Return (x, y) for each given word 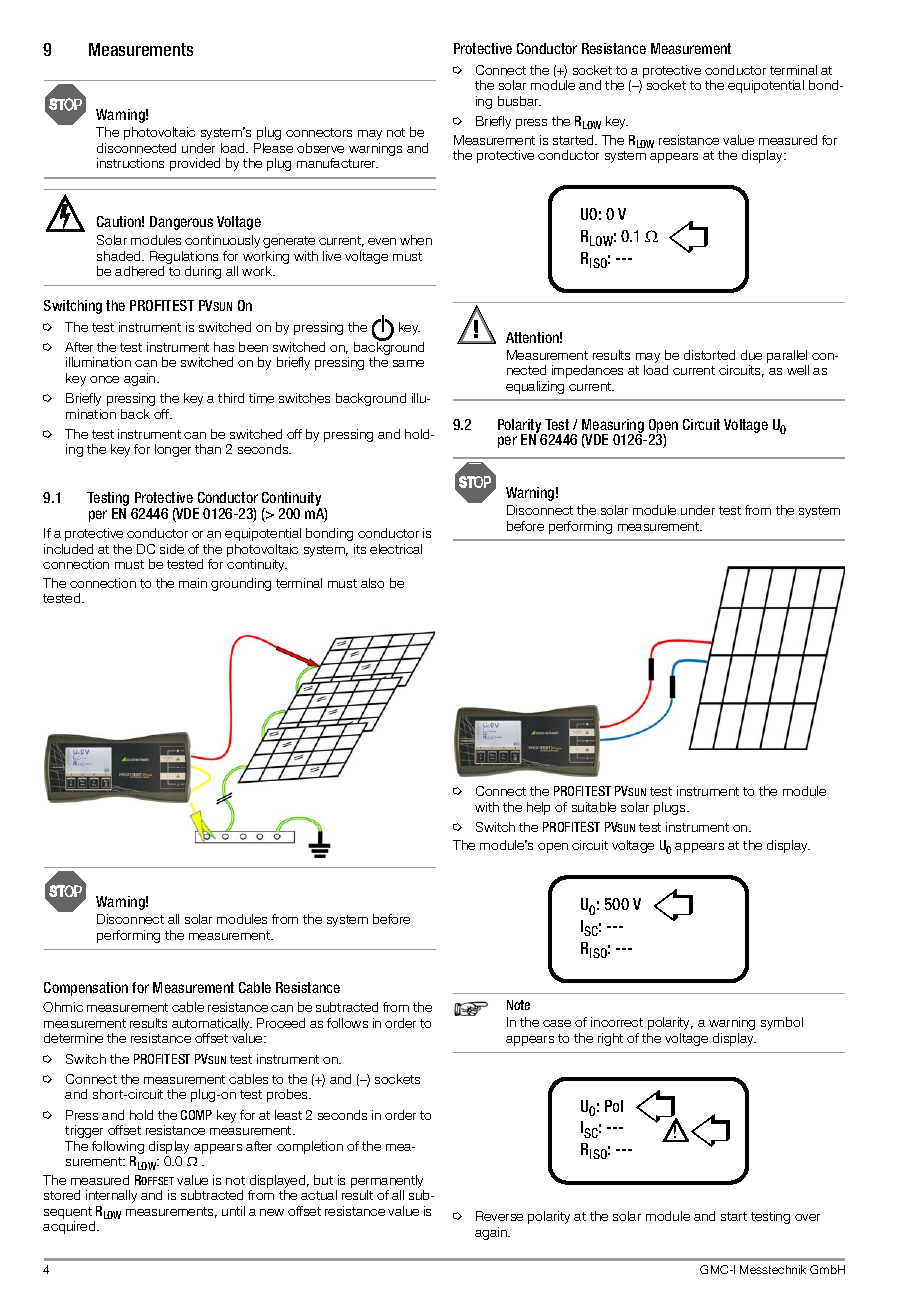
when (416, 240)
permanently (387, 1181)
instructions (130, 163)
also (372, 583)
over (807, 1217)
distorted (709, 355)
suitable (594, 807)
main (193, 583)
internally (111, 1196)
